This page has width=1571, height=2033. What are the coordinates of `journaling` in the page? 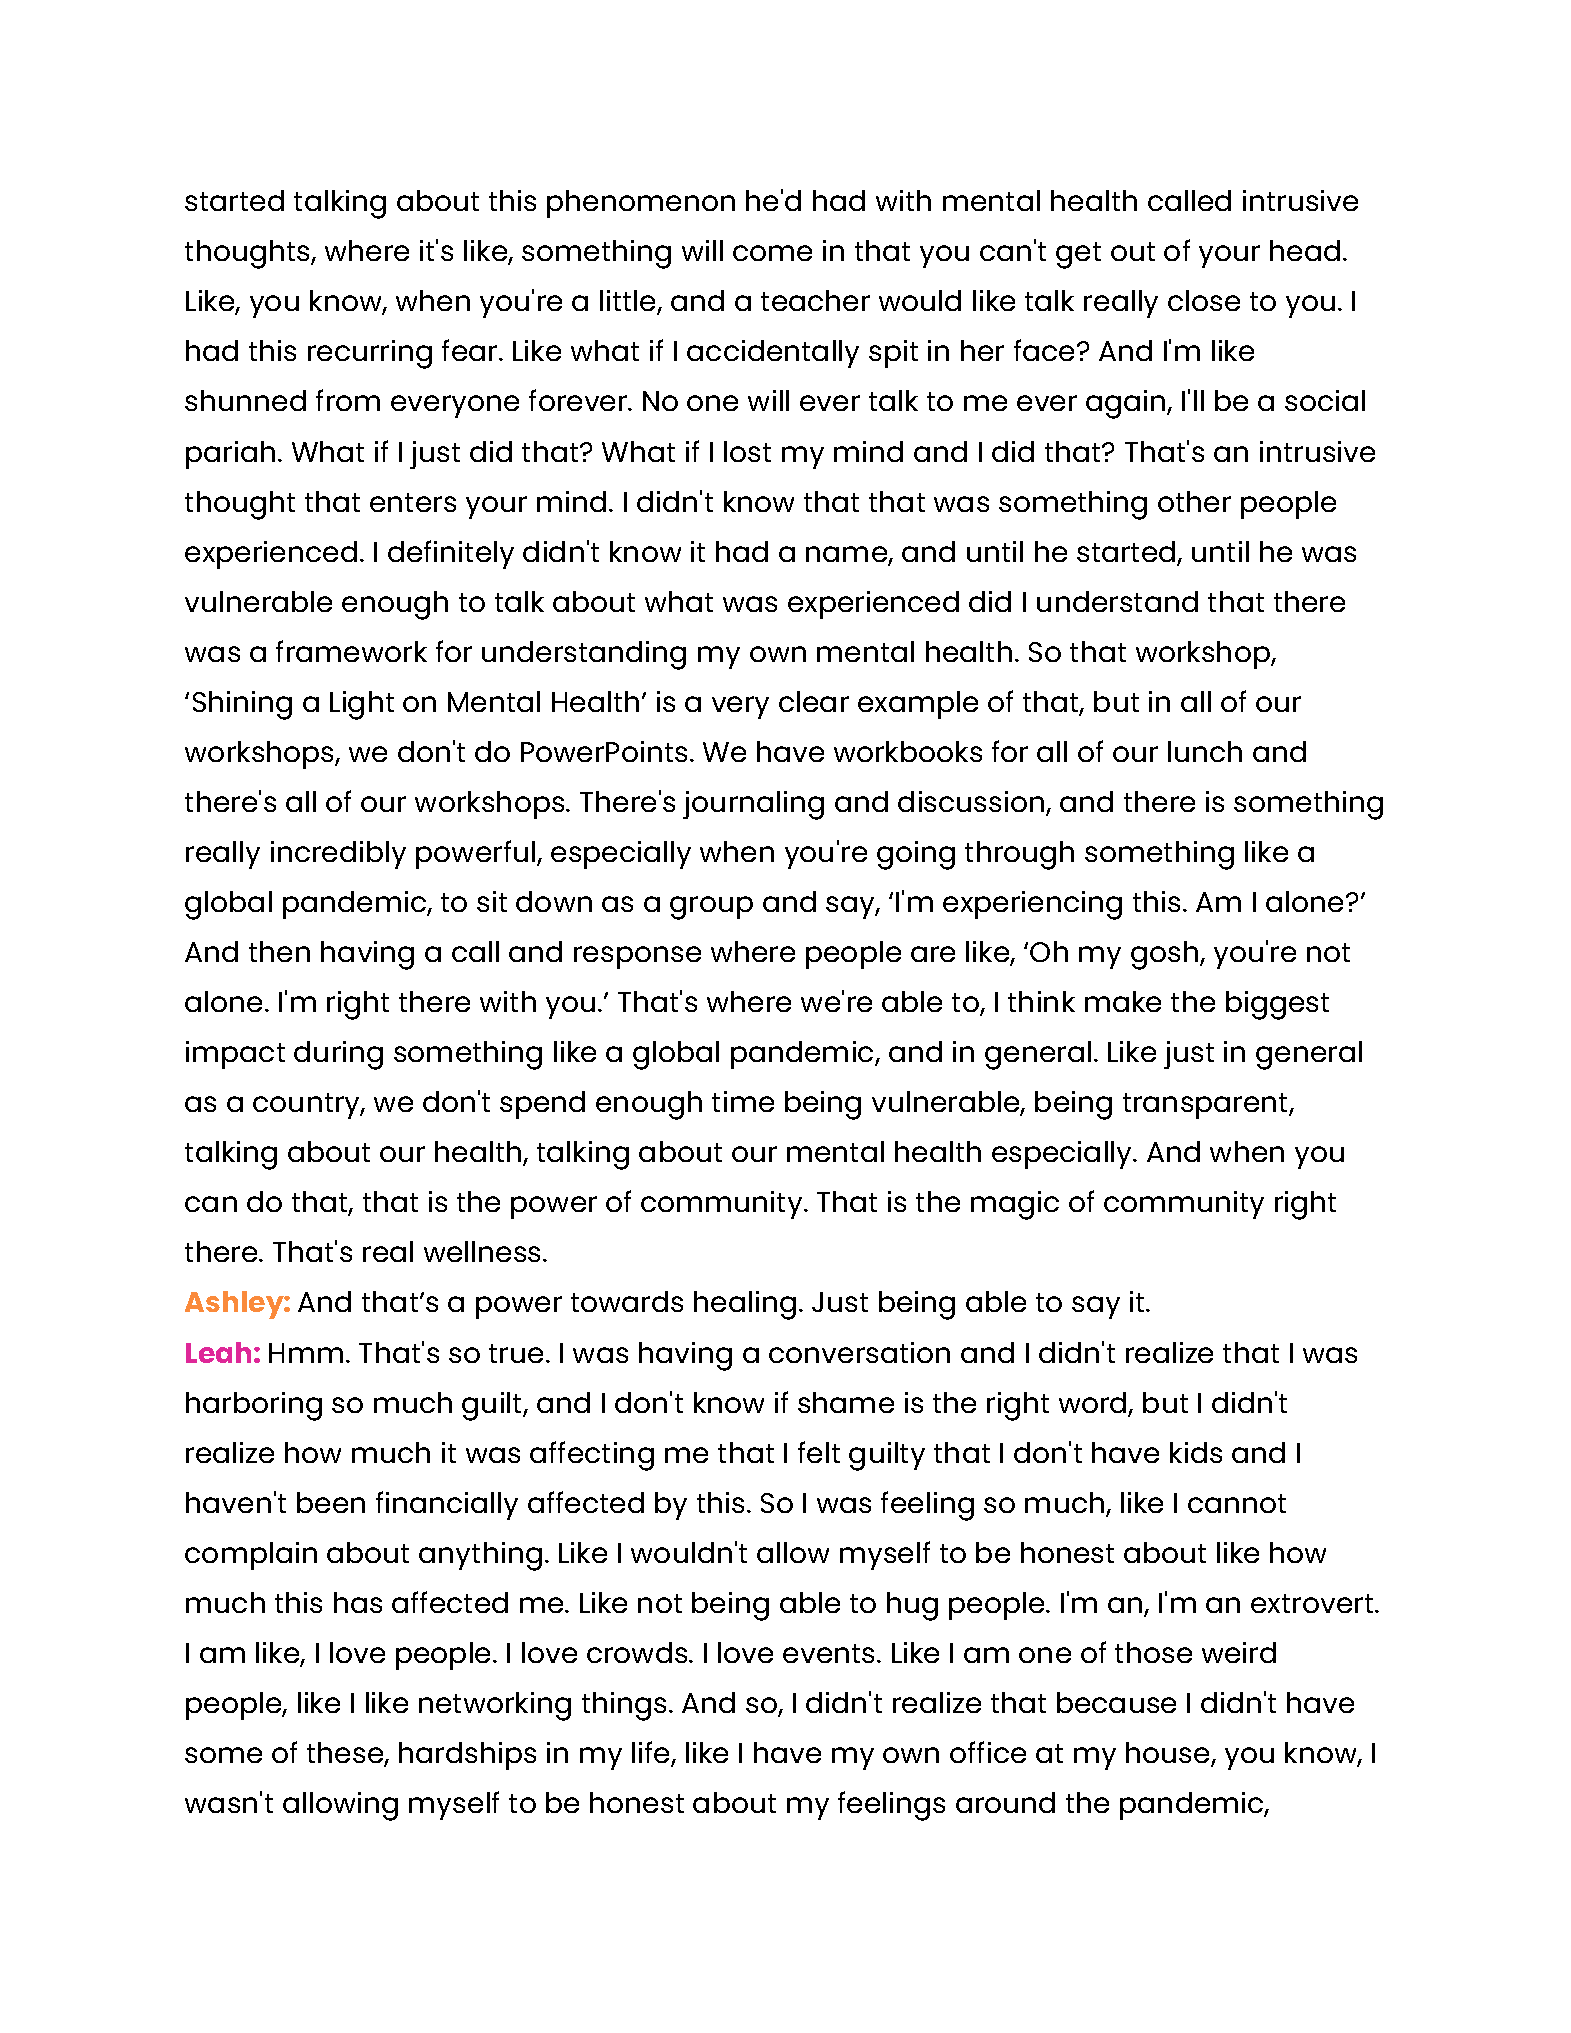 It's located at (753, 805).
